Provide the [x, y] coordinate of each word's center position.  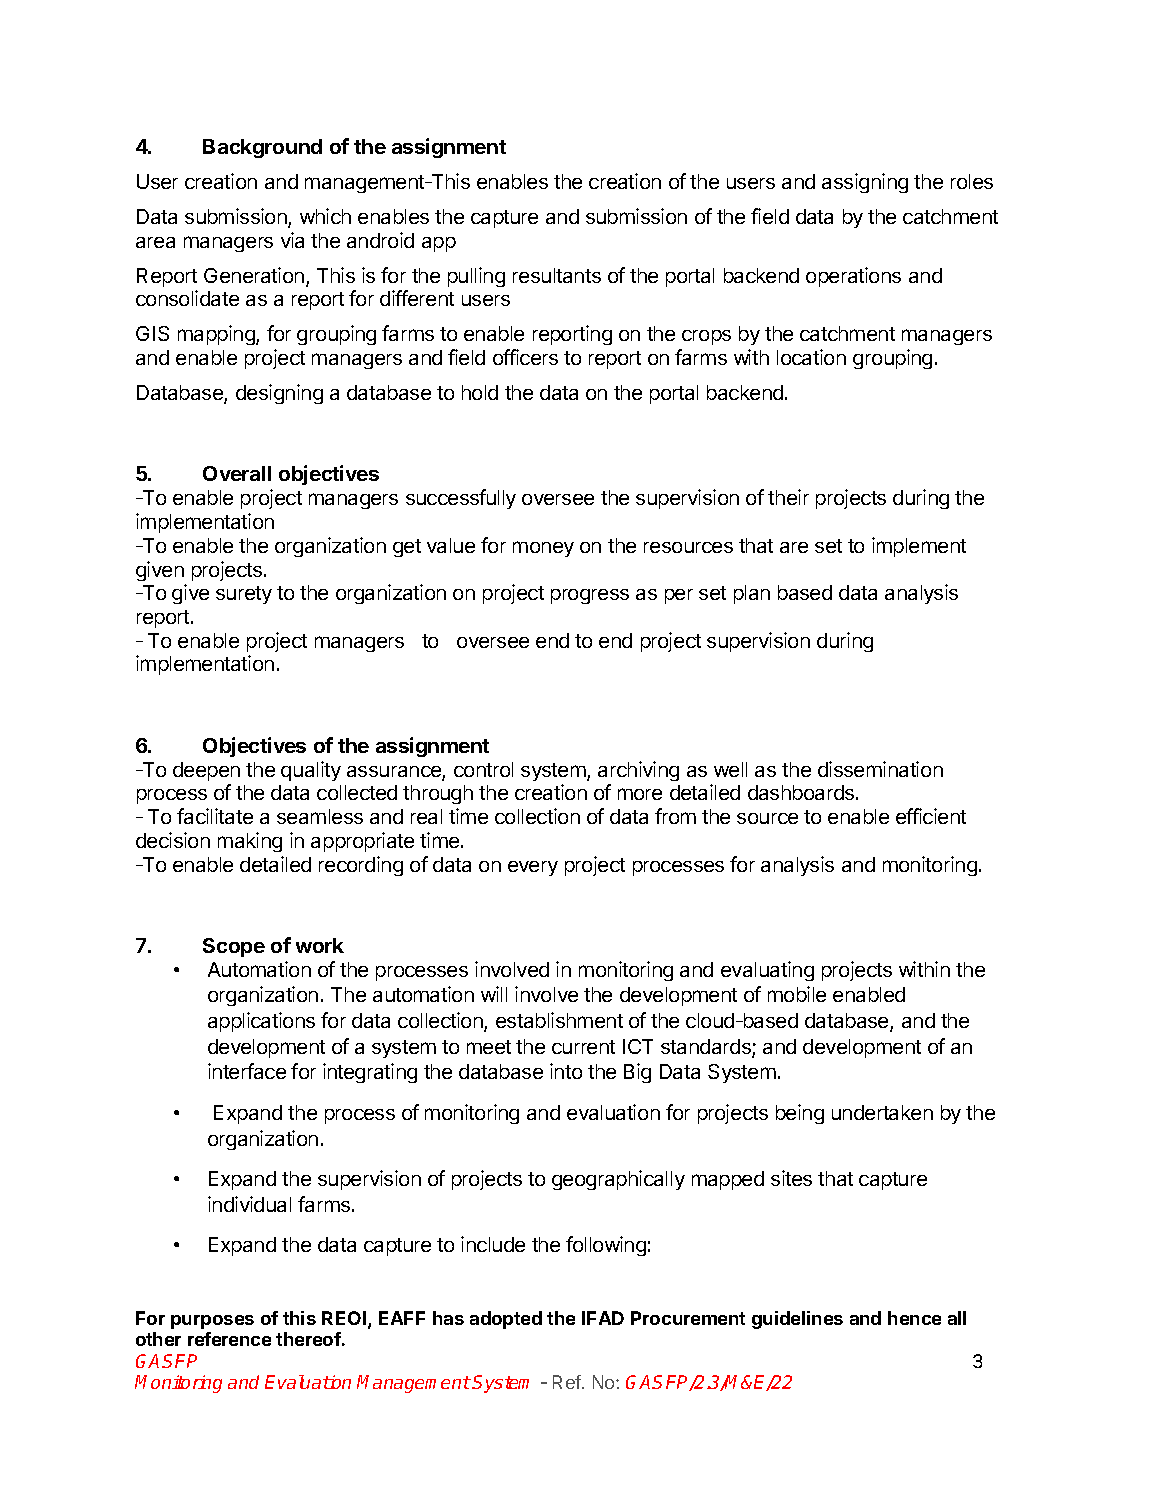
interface [247, 1071]
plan [752, 594]
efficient [931, 816]
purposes [212, 1322]
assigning [865, 183]
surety [244, 595]
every [533, 868]
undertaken [882, 1112]
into [566, 1071]
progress [590, 596]
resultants [557, 275]
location [811, 357]
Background [262, 148]
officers [525, 357]
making [250, 842]
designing [279, 394]
